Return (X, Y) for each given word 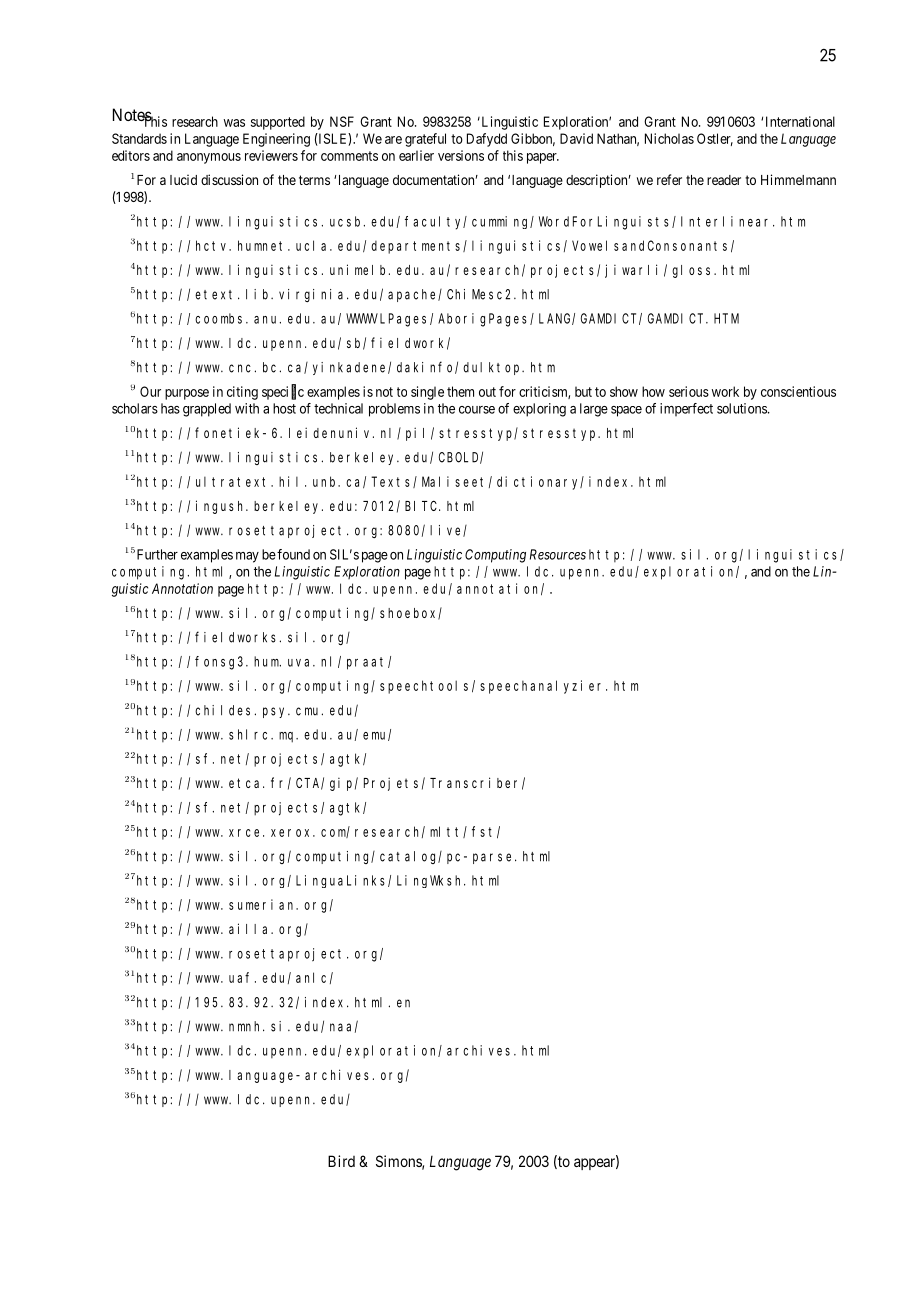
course (477, 410)
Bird (341, 1161)
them (460, 391)
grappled (207, 410)
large (594, 410)
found (293, 554)
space (626, 411)
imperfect (686, 409)
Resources (558, 554)
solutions (743, 408)
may (247, 557)
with (247, 408)
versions (461, 155)
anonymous (209, 158)
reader (724, 180)
